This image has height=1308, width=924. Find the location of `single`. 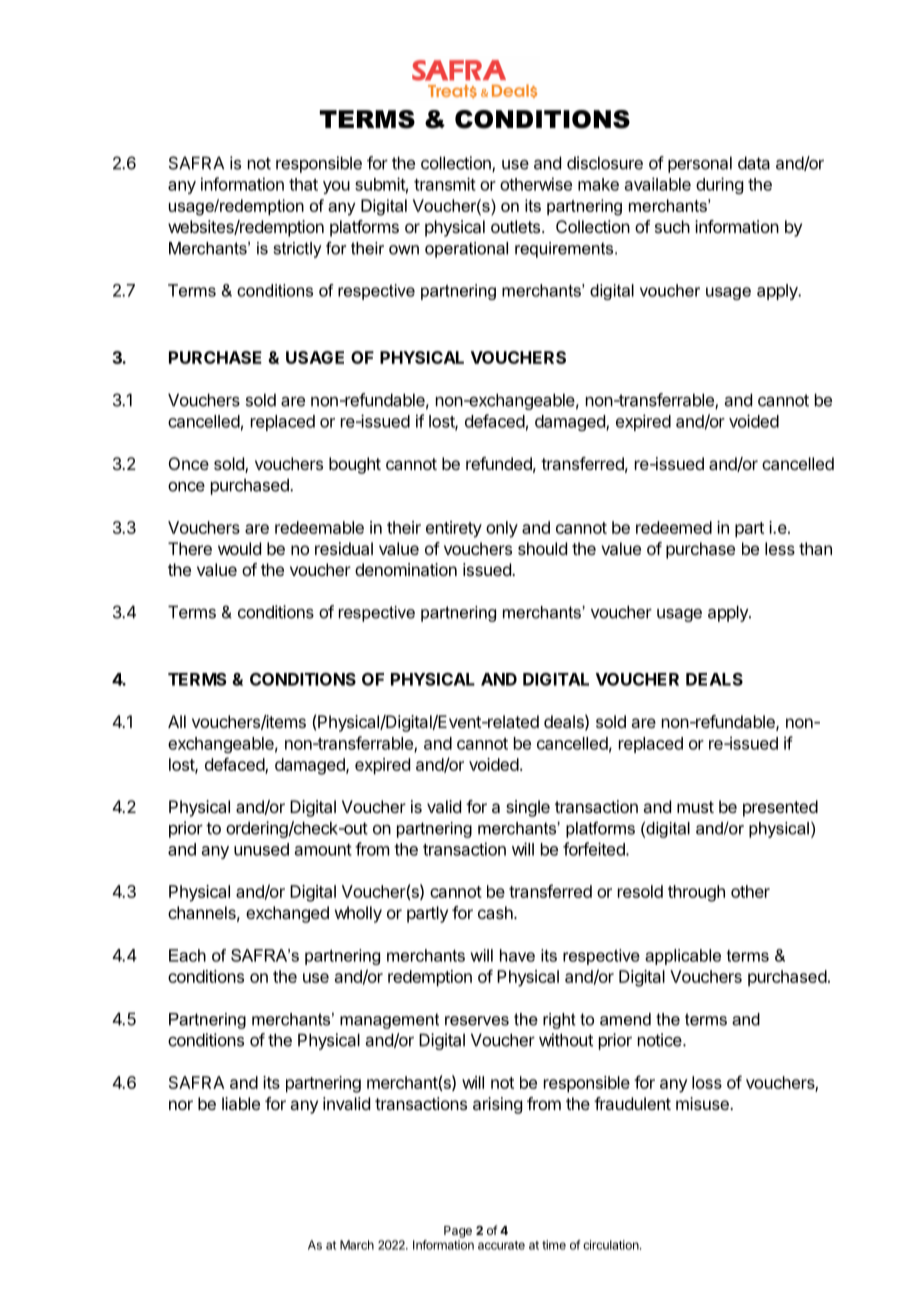

single is located at coordinates (528, 808).
